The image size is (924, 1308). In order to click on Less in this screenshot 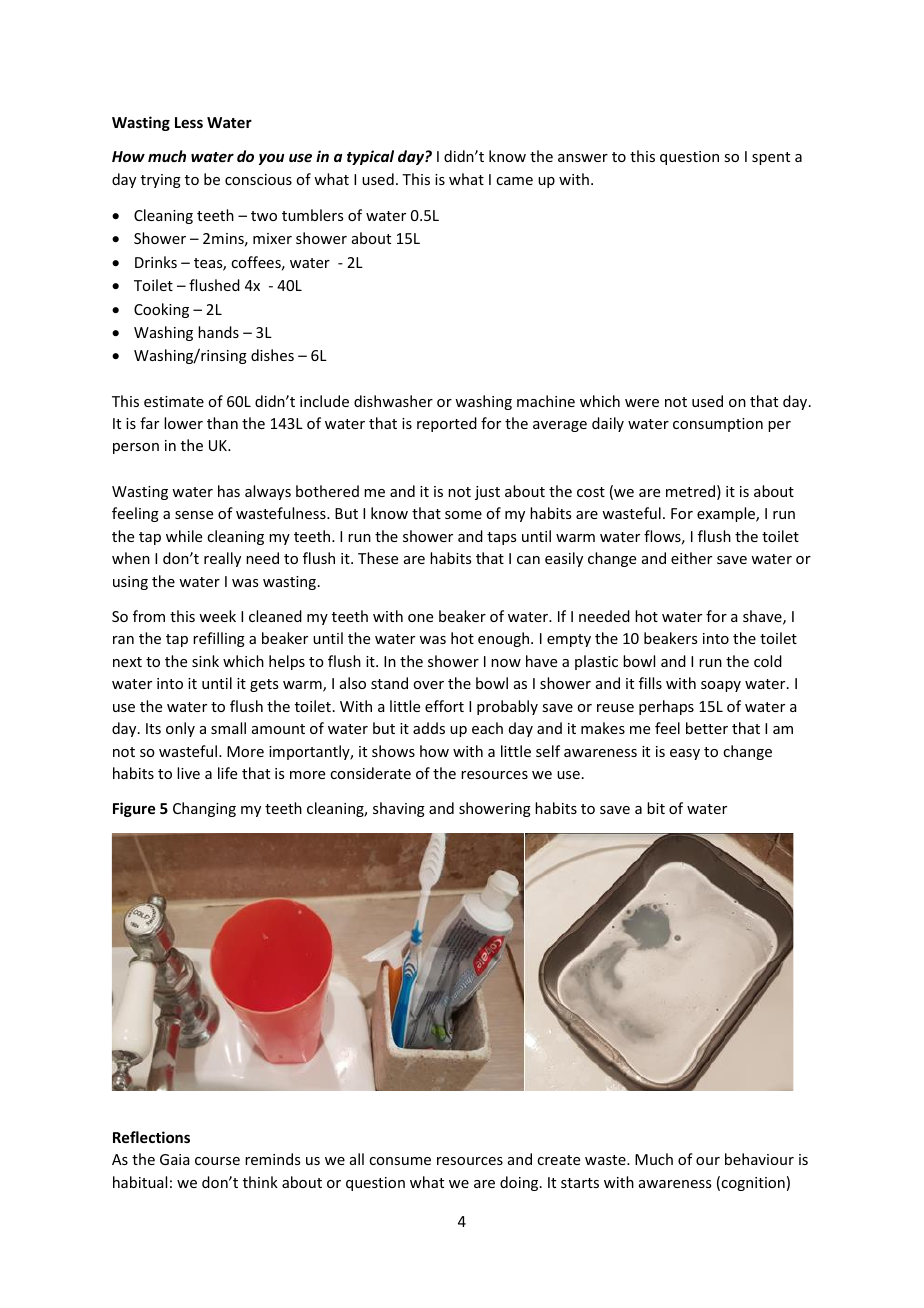, I will do `click(189, 122)`.
